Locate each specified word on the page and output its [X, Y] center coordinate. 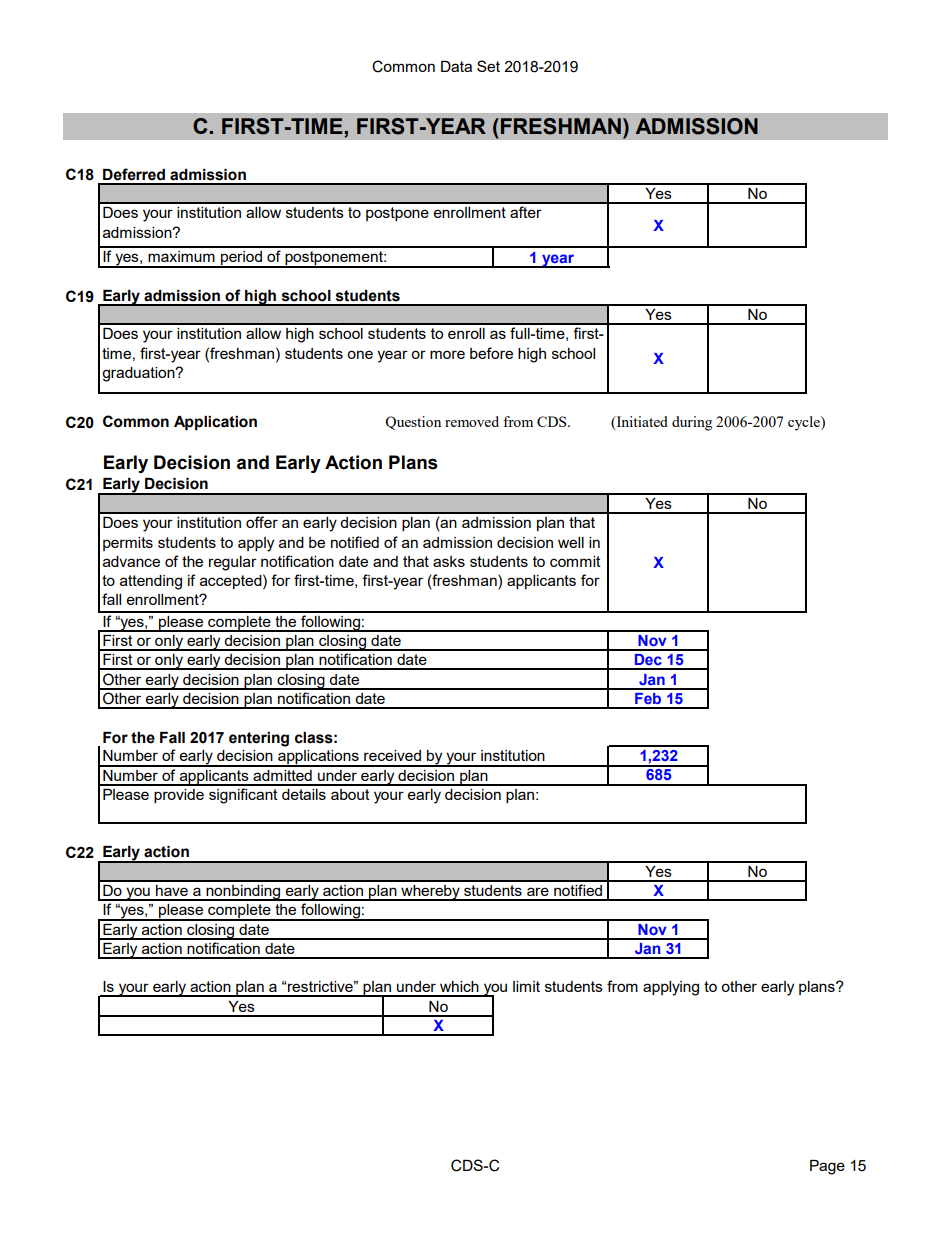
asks [449, 561]
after [526, 212]
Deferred [134, 174]
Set [488, 66]
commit [575, 561]
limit [526, 986]
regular [233, 563]
